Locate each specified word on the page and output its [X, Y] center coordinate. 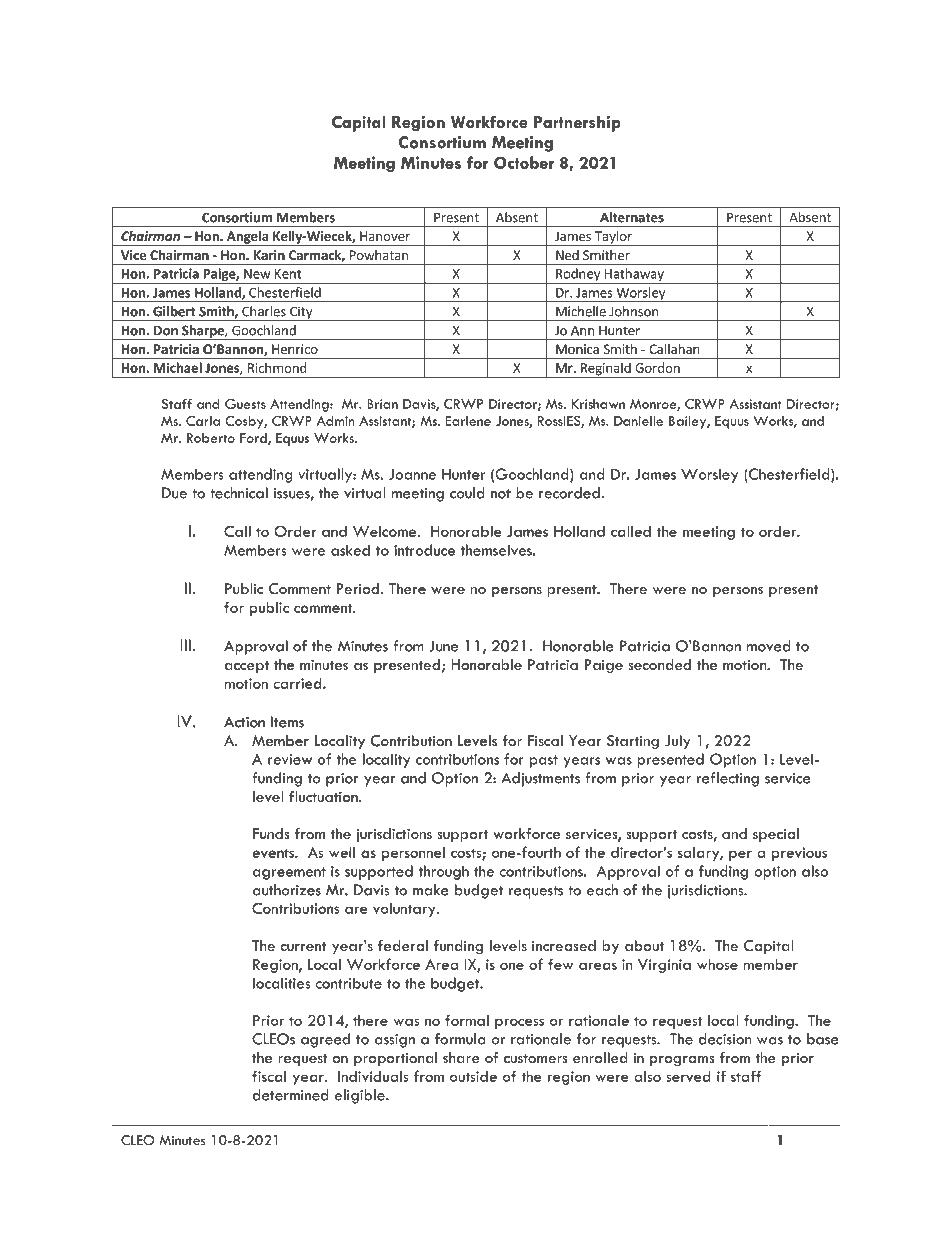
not [501, 494]
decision [725, 1039]
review [290, 759]
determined [291, 1095]
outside [473, 1076]
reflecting [728, 779]
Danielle [638, 421]
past [544, 761]
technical [239, 493]
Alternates [632, 217]
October [524, 162]
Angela [248, 238]
